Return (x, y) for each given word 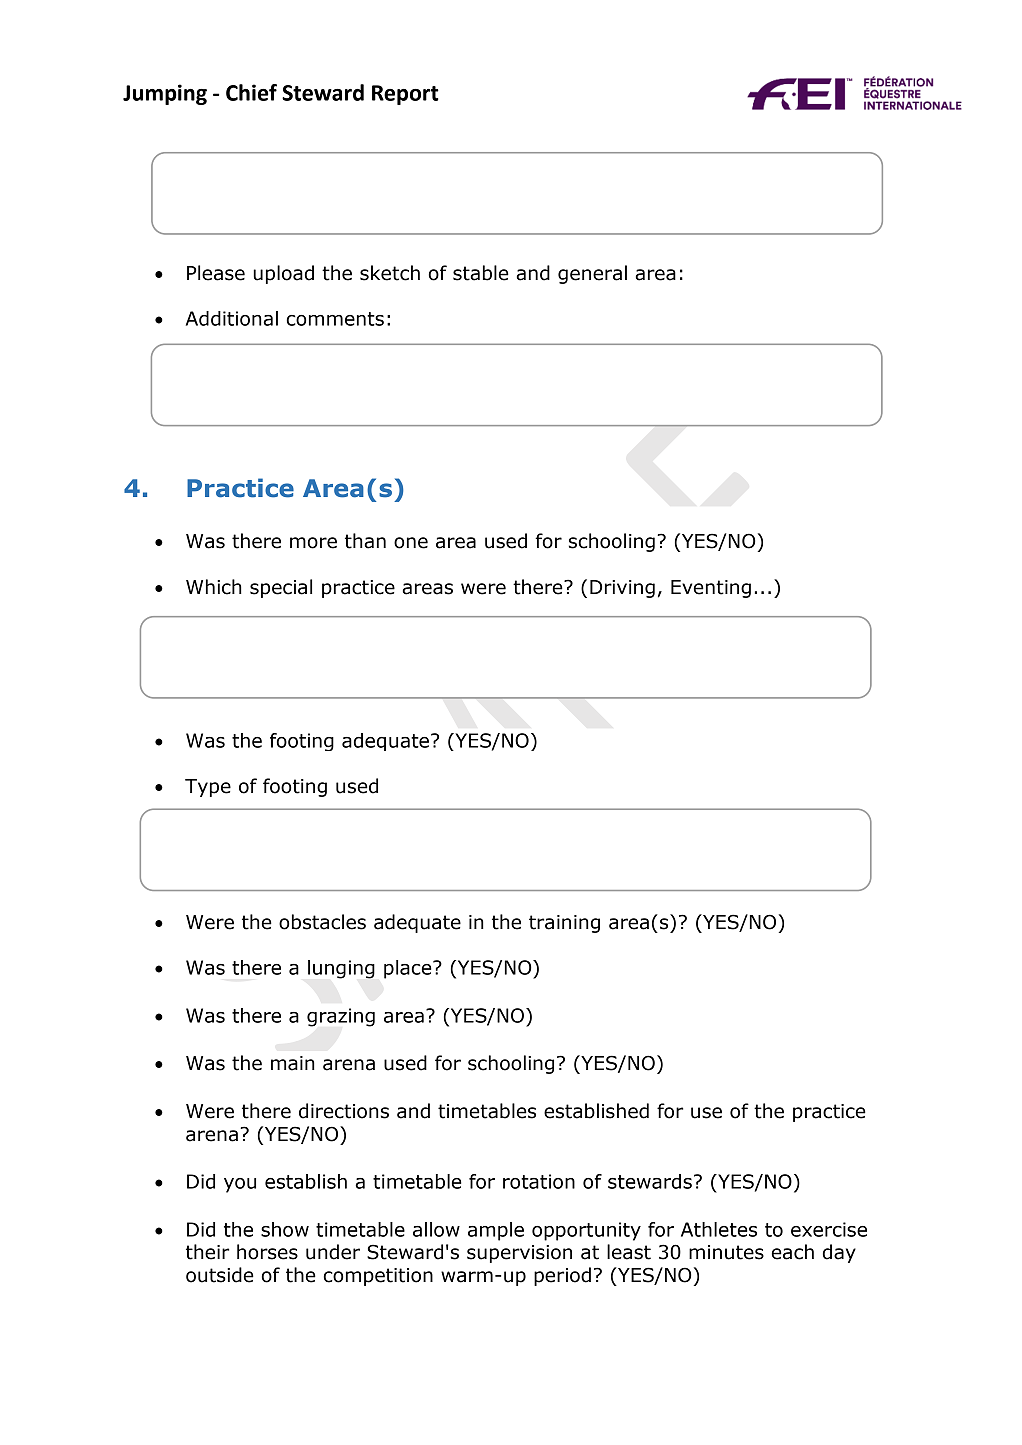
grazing (341, 1017)
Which (214, 587)
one (411, 543)
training (564, 924)
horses (267, 1252)
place (409, 969)
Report (405, 95)
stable (481, 273)
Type (208, 788)
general (592, 274)
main (293, 1063)
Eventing (711, 589)
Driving (622, 589)
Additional (232, 318)
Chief (251, 92)
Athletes (719, 1229)
